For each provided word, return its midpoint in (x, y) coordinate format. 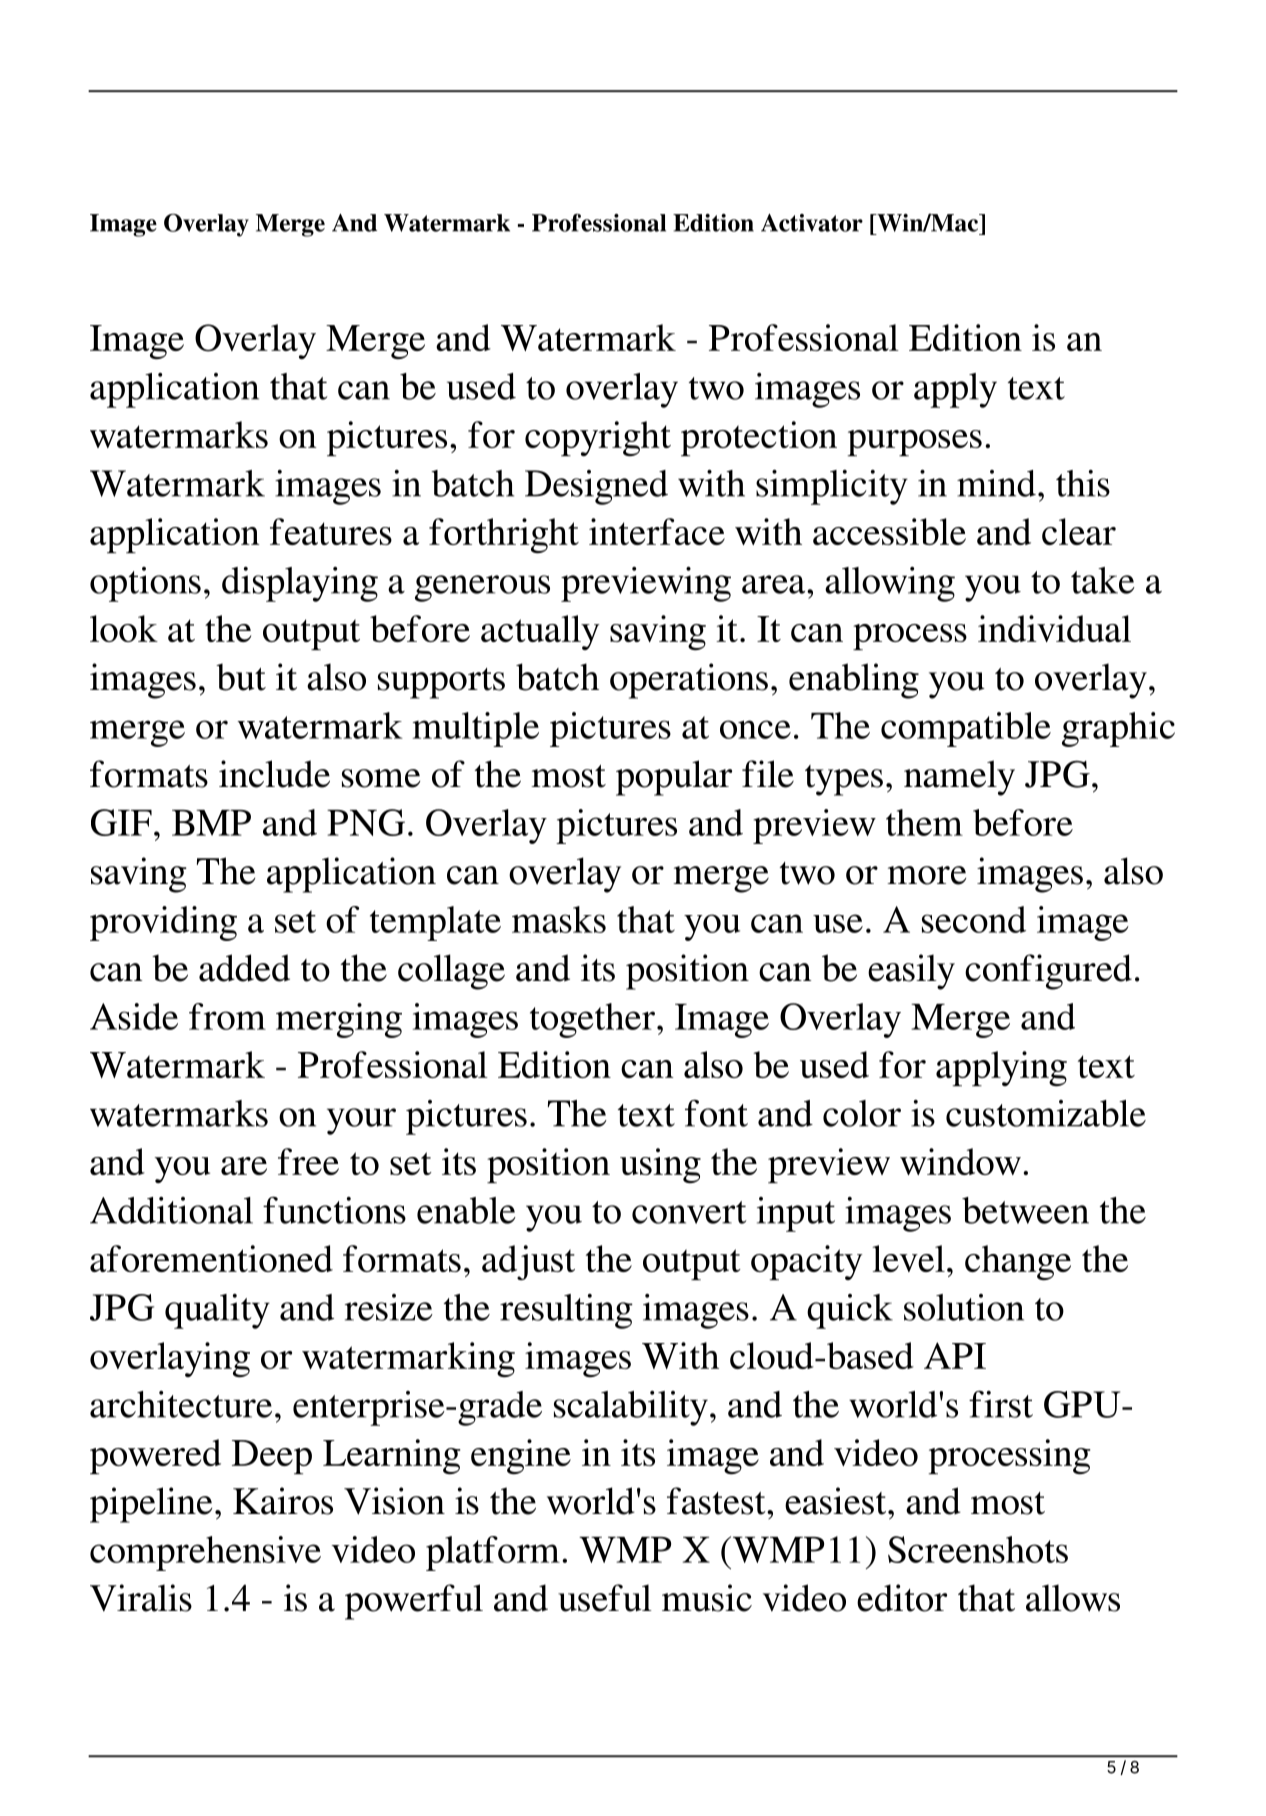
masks (559, 919)
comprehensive (205, 1553)
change (1018, 1262)
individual (1054, 628)
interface (657, 531)
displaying (300, 584)
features (331, 531)
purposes (915, 443)
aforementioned (211, 1258)
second (974, 919)
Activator (812, 223)
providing (163, 923)
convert (689, 1212)
